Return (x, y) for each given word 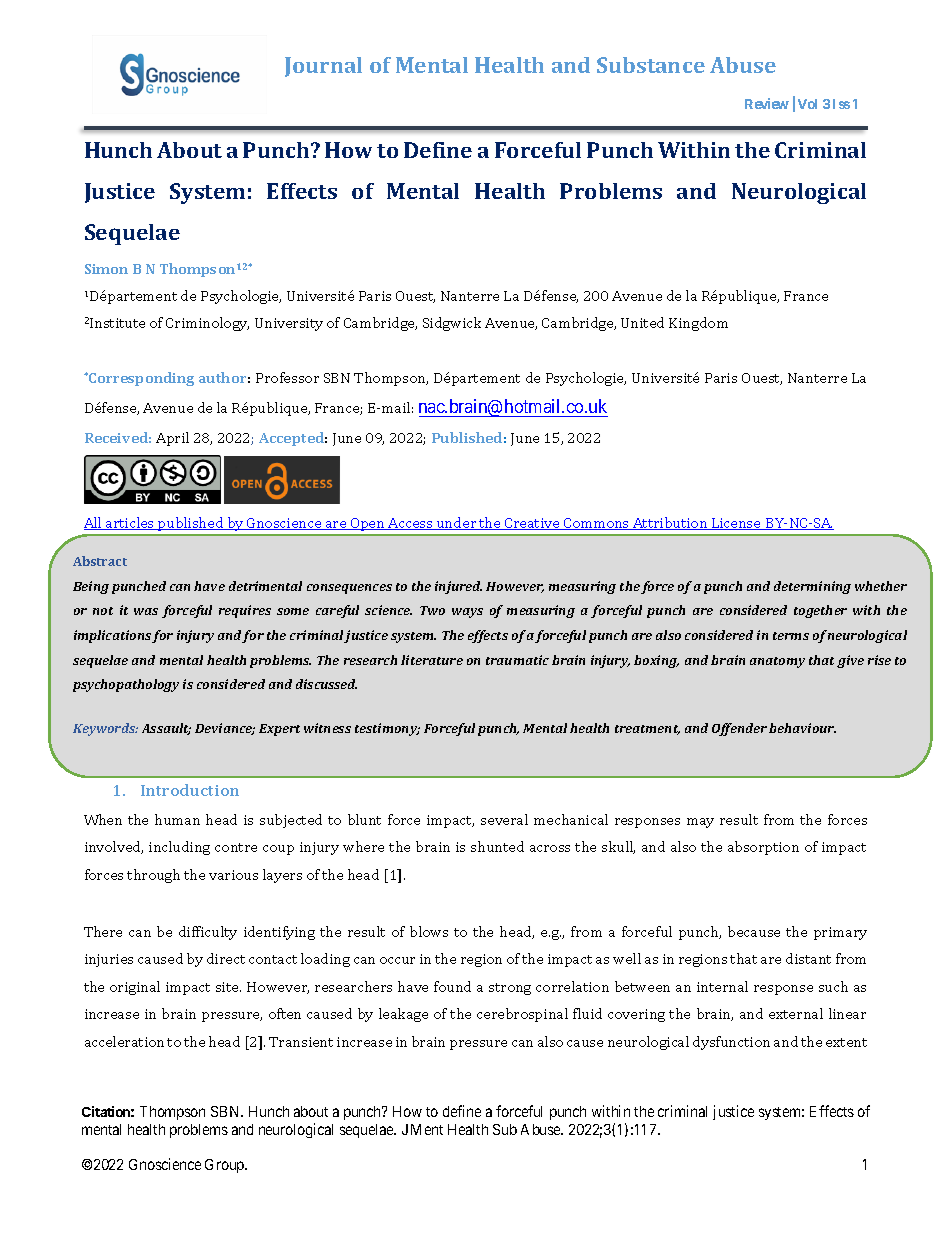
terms (791, 636)
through (153, 876)
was (146, 611)
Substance (651, 65)
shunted (497, 846)
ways (467, 613)
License (736, 524)
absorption (763, 848)
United (642, 322)
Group (225, 1166)
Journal (323, 67)
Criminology (207, 324)
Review (767, 103)
